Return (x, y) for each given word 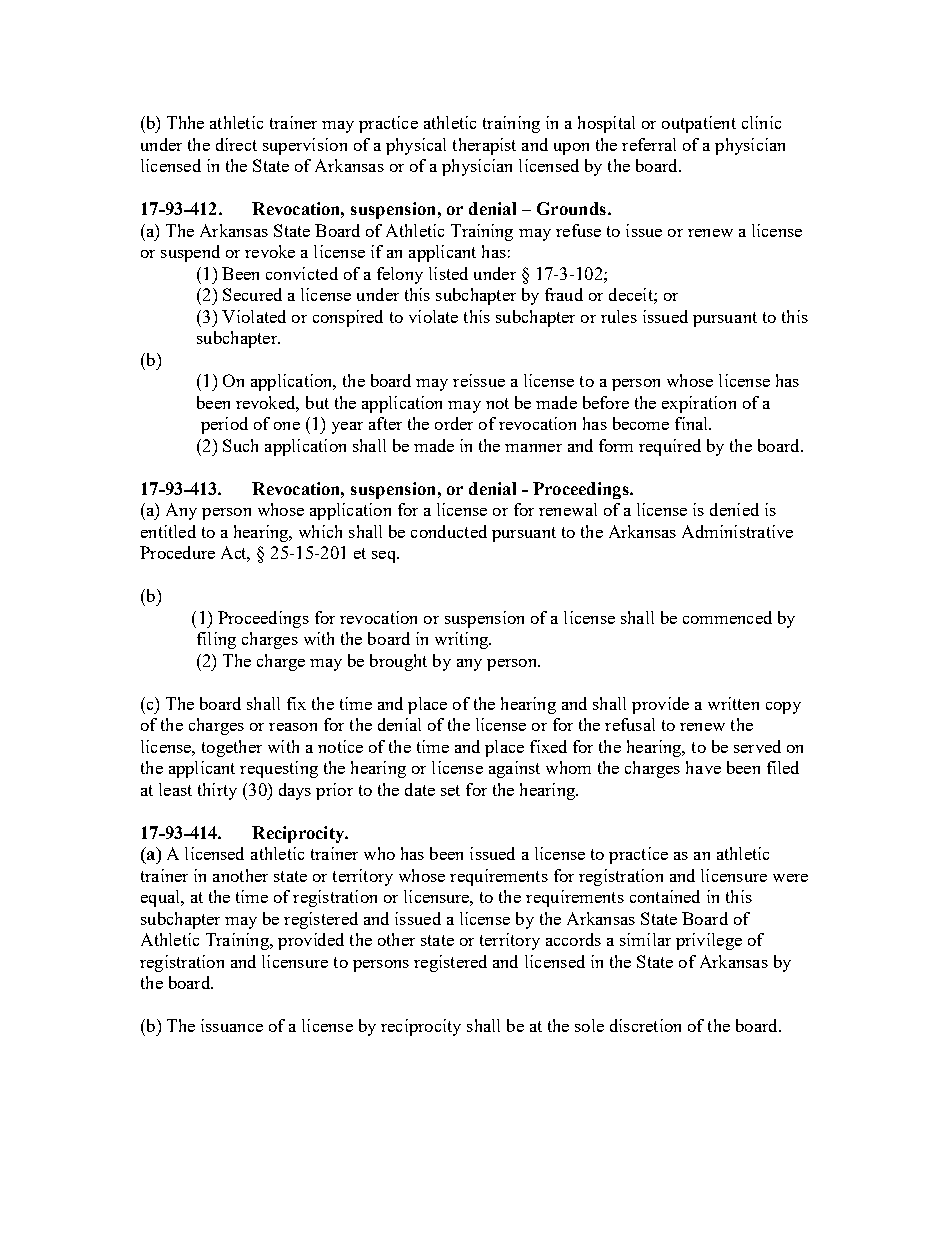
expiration (699, 404)
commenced (727, 617)
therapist (484, 146)
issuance (232, 1025)
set (450, 790)
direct (236, 144)
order (454, 423)
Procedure (177, 552)
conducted (449, 531)
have (703, 767)
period (224, 425)
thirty (217, 791)
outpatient (699, 124)
